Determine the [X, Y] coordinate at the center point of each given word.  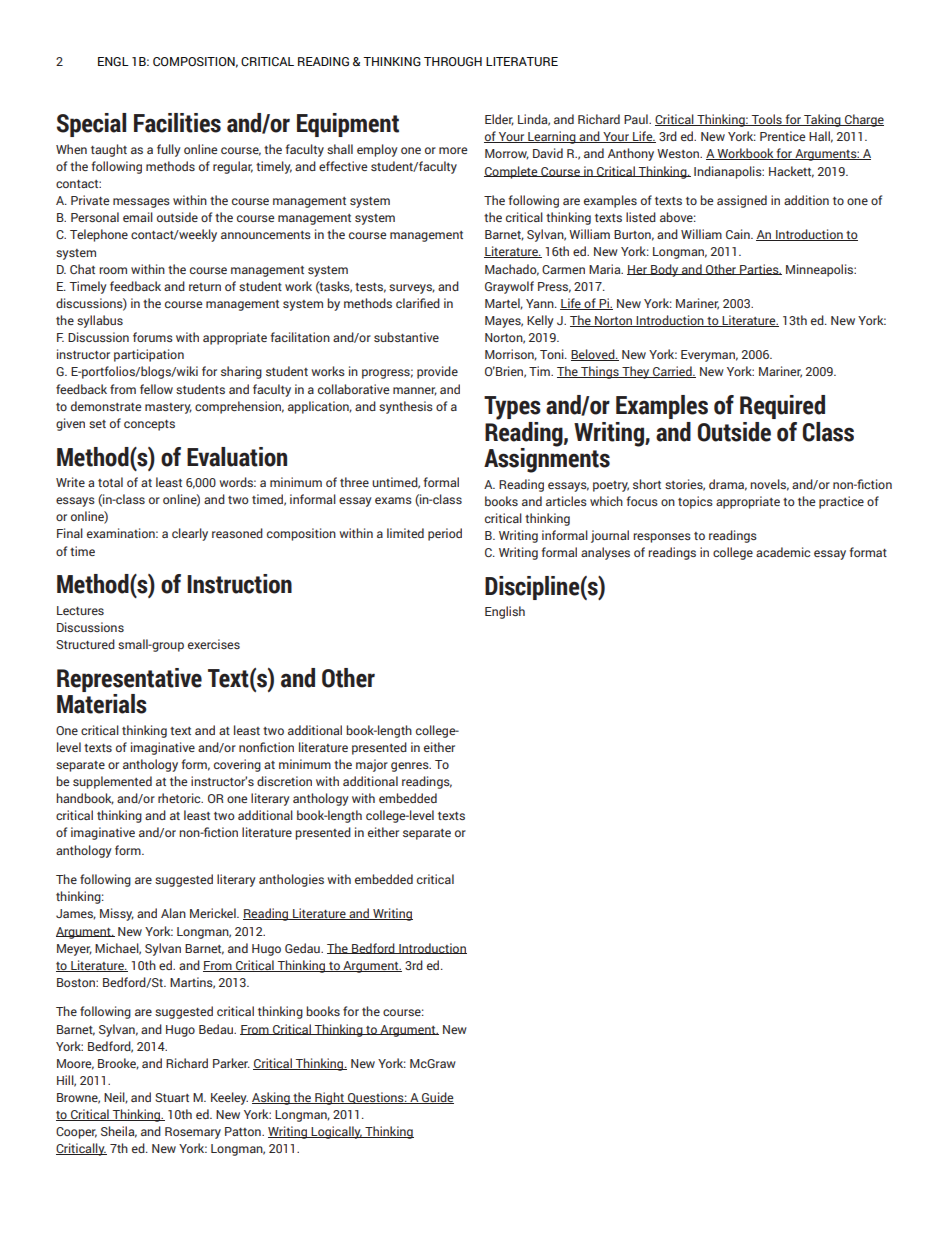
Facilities [177, 123]
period [445, 534]
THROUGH [453, 61]
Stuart [172, 1097]
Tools [767, 120]
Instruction [239, 584]
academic [783, 552]
